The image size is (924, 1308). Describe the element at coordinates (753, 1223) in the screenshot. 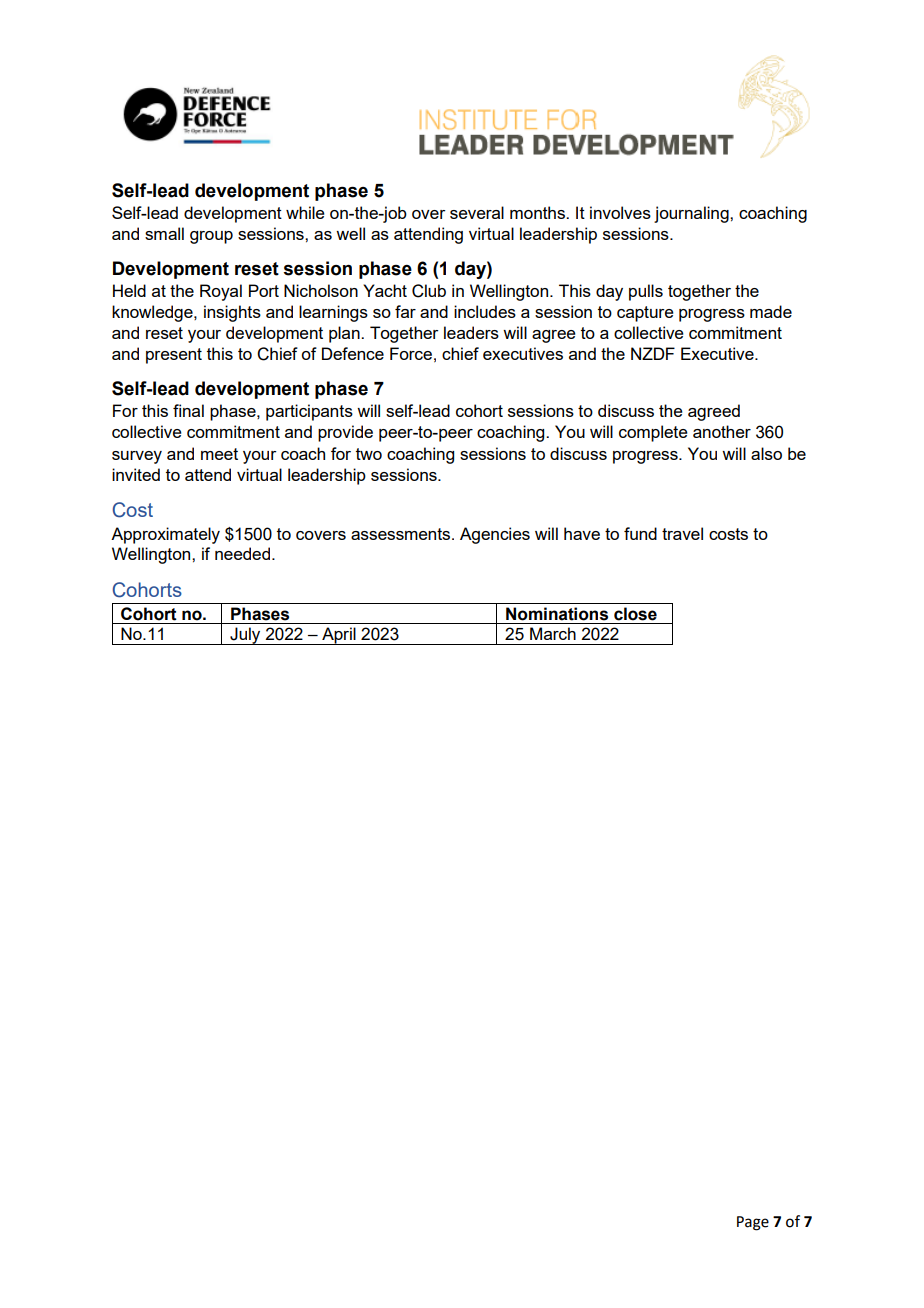

I see `Page` at that location.
